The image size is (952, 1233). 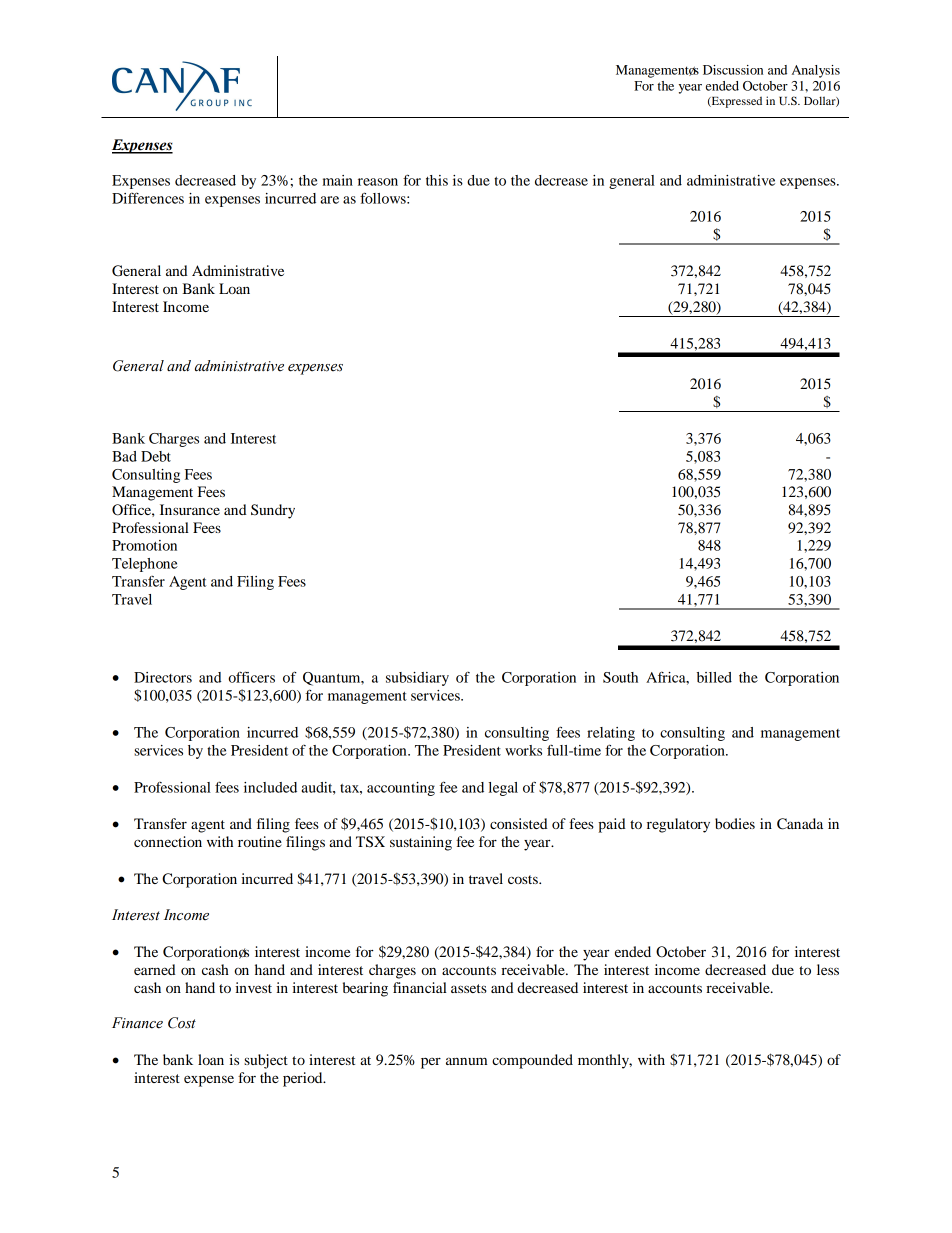 What do you see at coordinates (148, 198) in the screenshot?
I see `Differences` at bounding box center [148, 198].
